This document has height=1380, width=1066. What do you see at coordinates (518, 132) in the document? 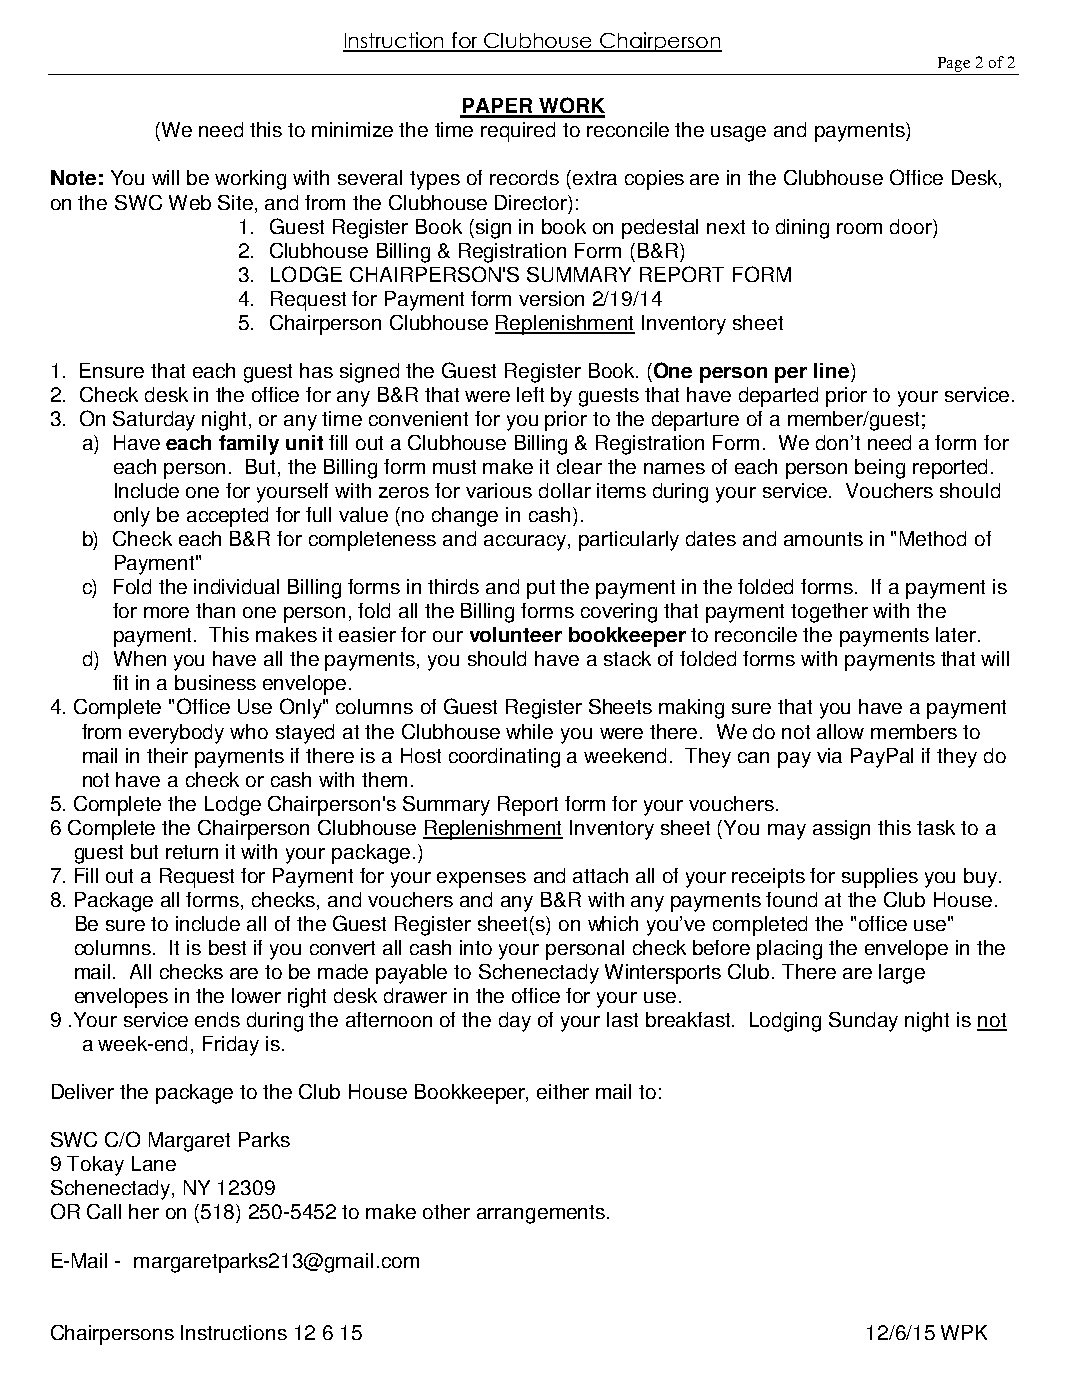
I see `required` at bounding box center [518, 132].
